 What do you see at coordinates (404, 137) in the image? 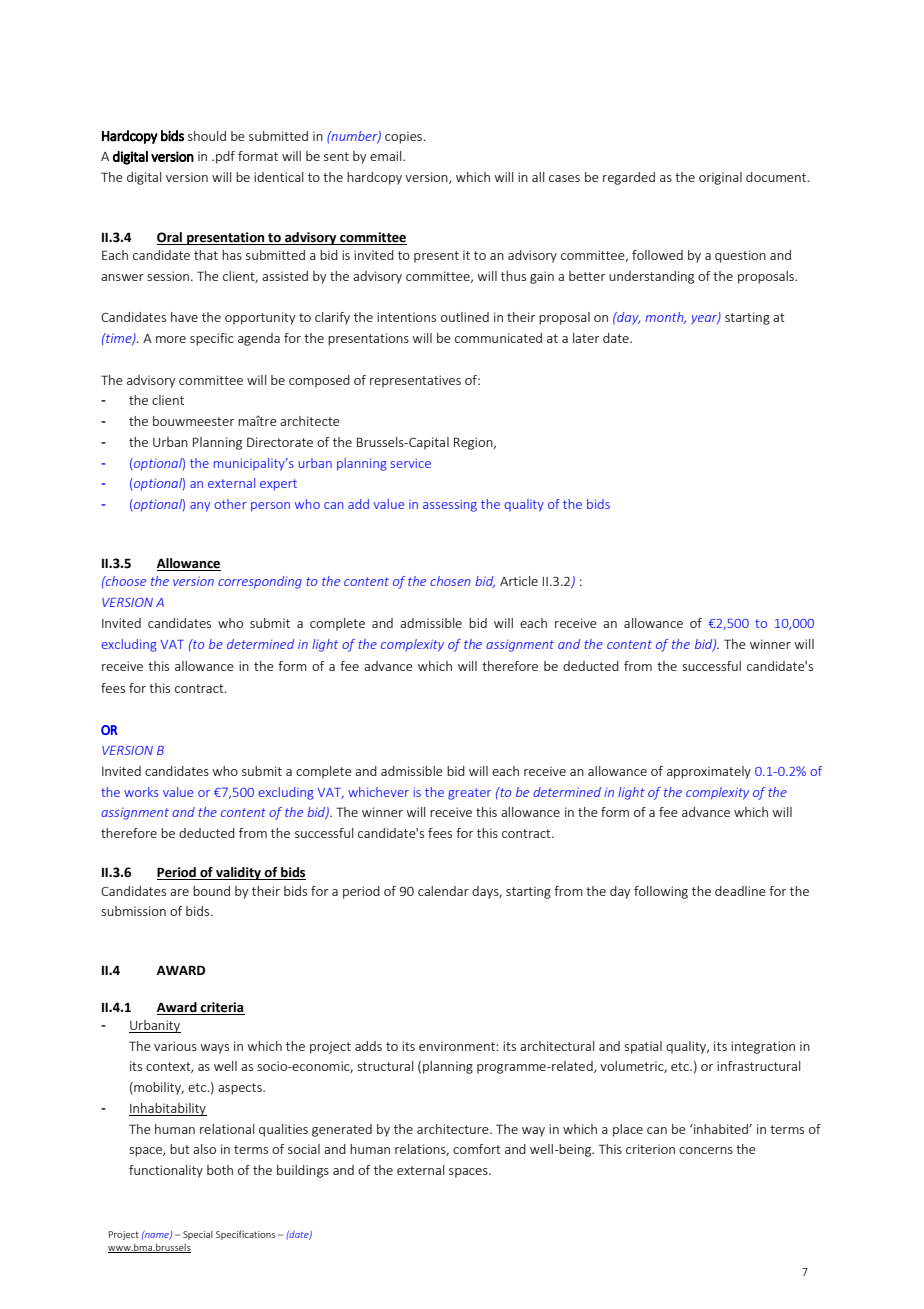
I see `copies` at bounding box center [404, 137].
